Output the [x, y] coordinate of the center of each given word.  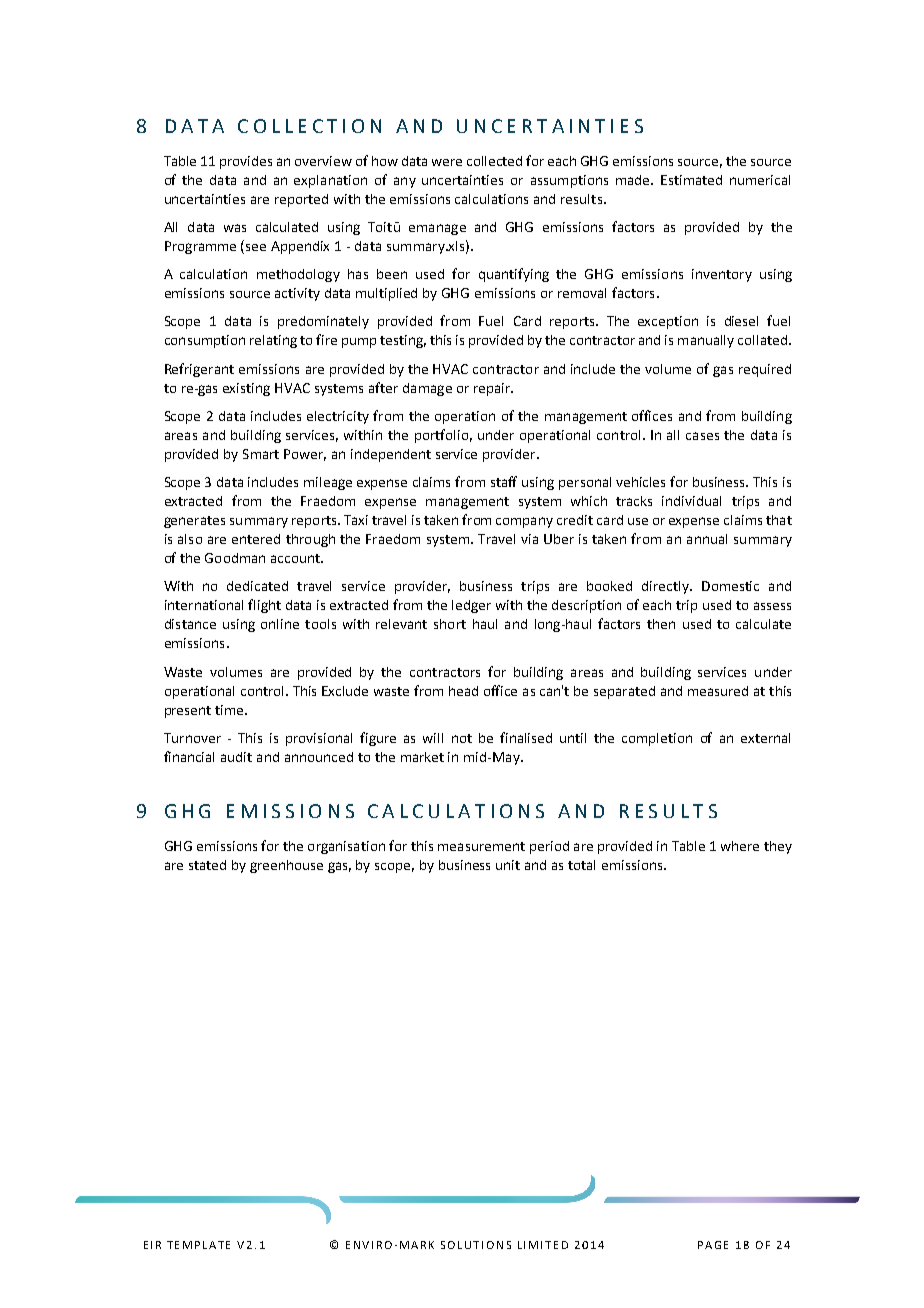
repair [493, 389]
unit [508, 865]
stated [207, 865]
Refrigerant [199, 370]
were [447, 162]
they [778, 847]
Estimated [691, 180]
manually [706, 341]
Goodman [235, 558]
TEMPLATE [198, 1245]
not [462, 738]
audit [236, 757]
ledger [471, 606]
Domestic [730, 586]
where [740, 846]
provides [246, 162]
